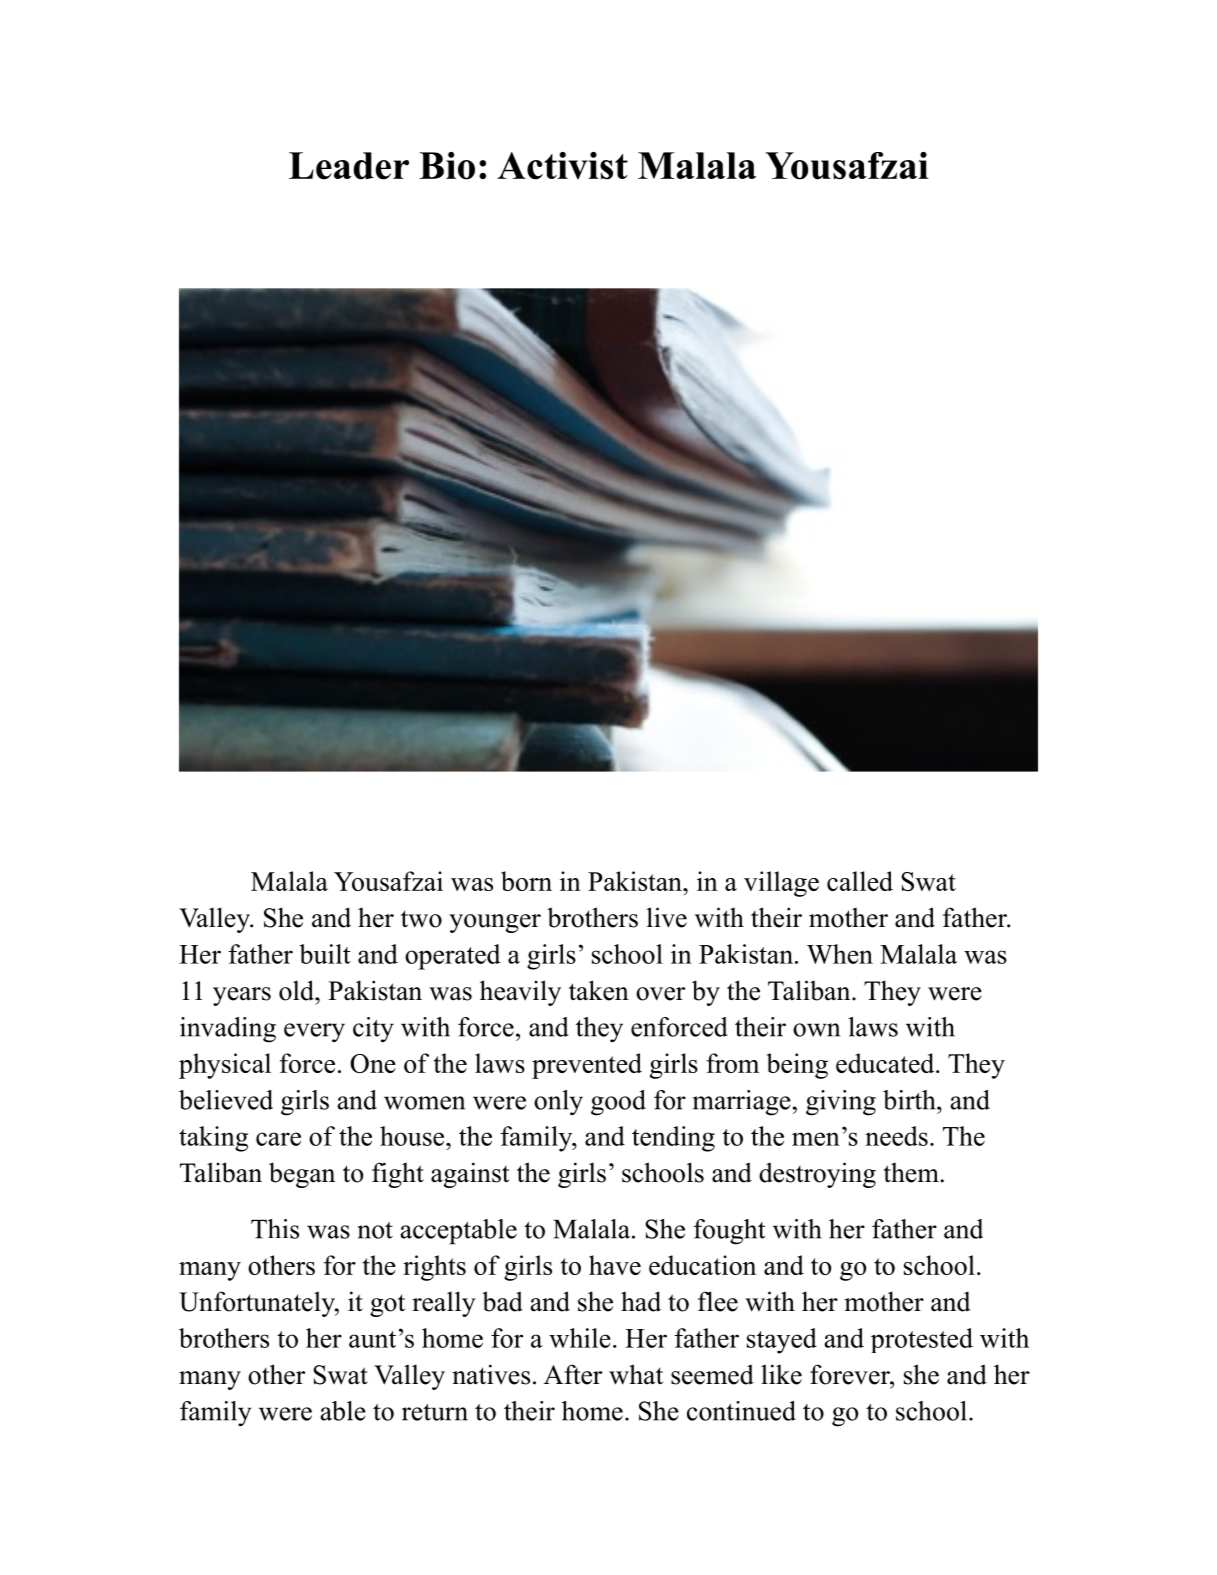 This screenshot has height=1575, width=1217. What do you see at coordinates (599, 990) in the screenshot?
I see `taken` at bounding box center [599, 990].
